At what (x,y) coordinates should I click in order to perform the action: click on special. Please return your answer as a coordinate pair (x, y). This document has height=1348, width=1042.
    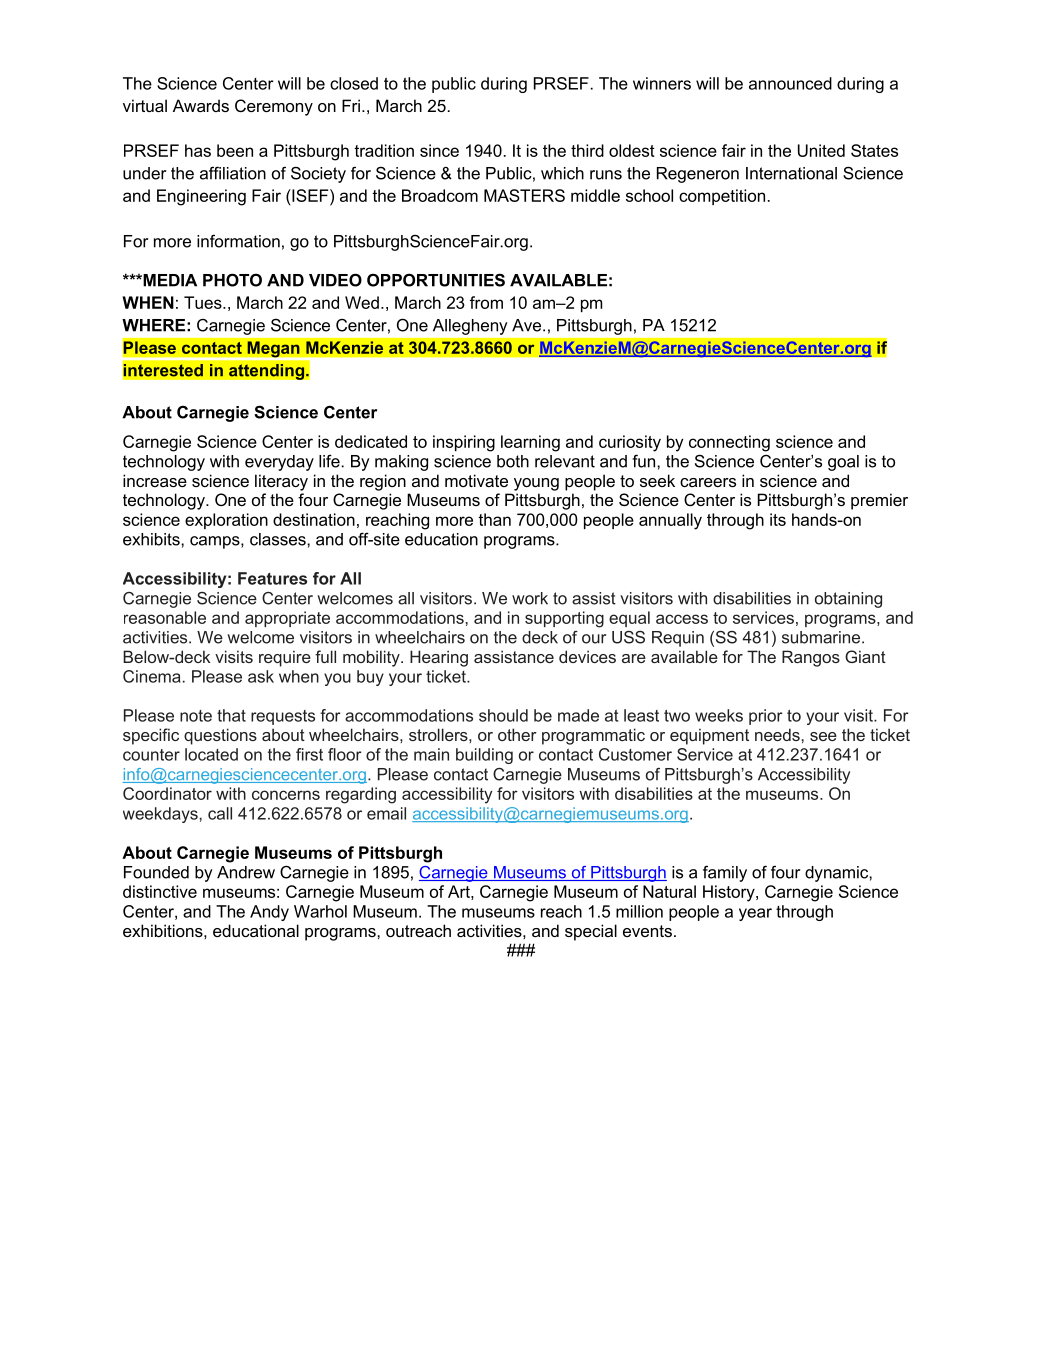
    Looking at the image, I should click on (591, 932).
